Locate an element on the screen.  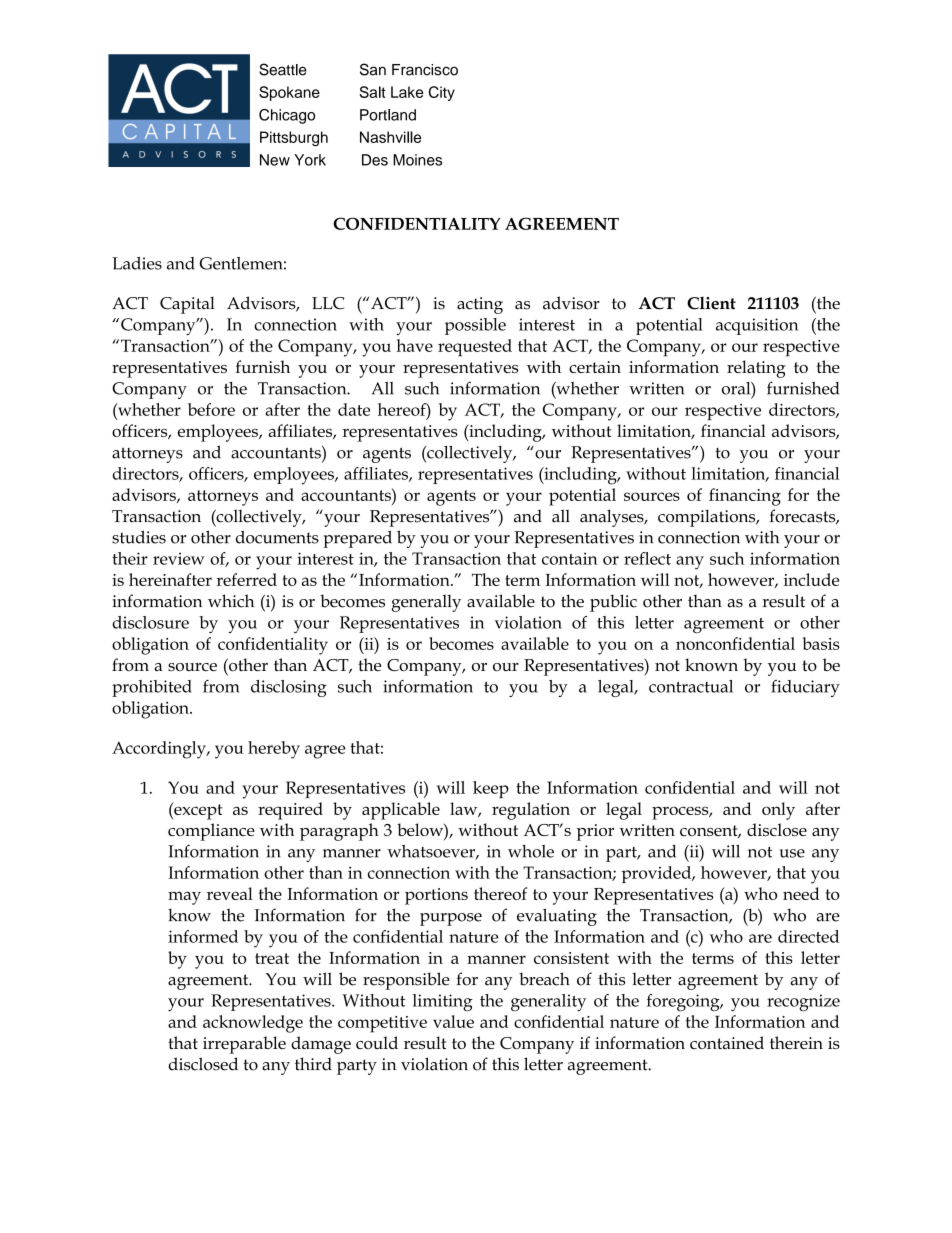
Spokane is located at coordinates (289, 93).
